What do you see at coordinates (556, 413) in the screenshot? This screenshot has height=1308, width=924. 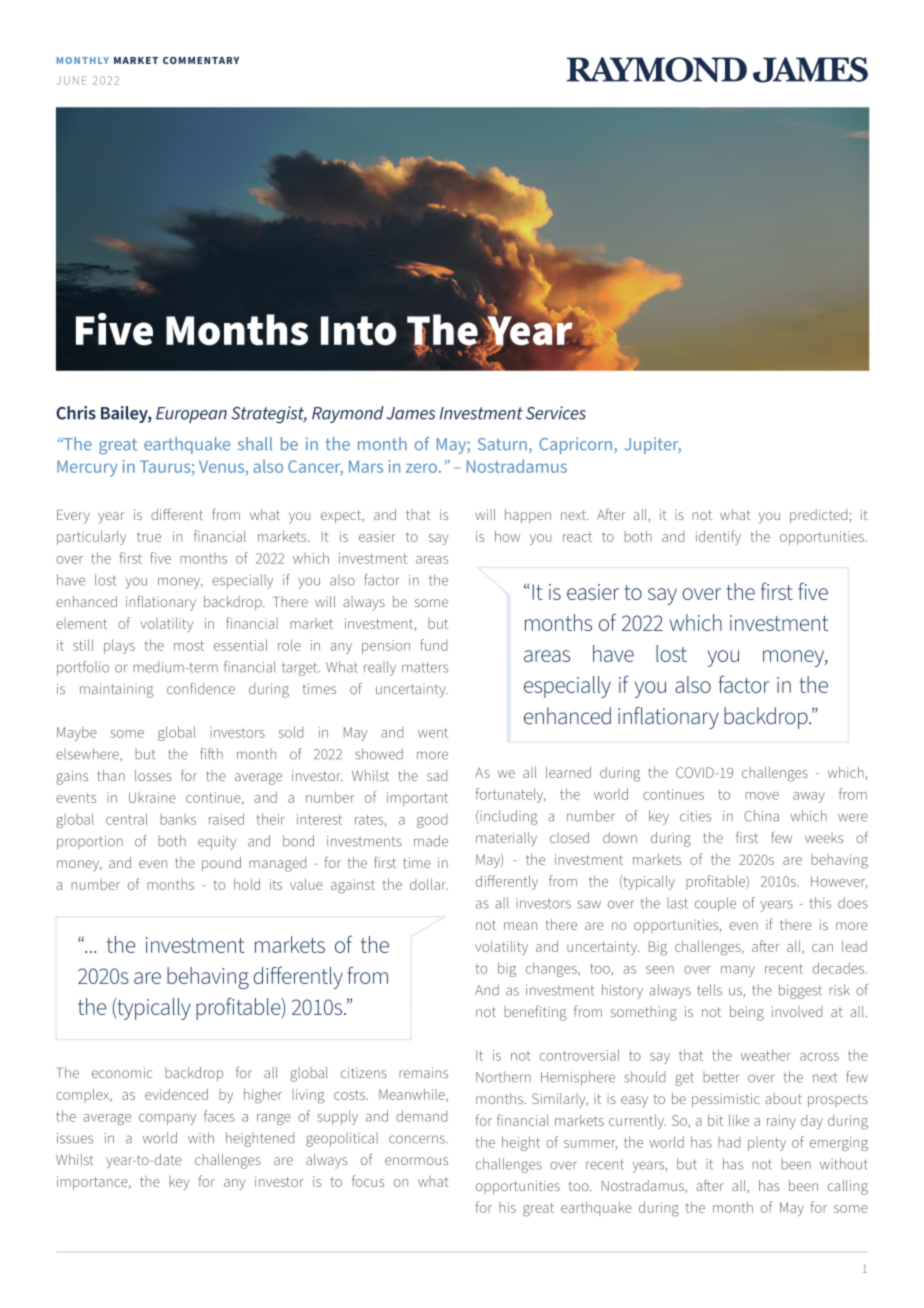 I see `Services` at bounding box center [556, 413].
